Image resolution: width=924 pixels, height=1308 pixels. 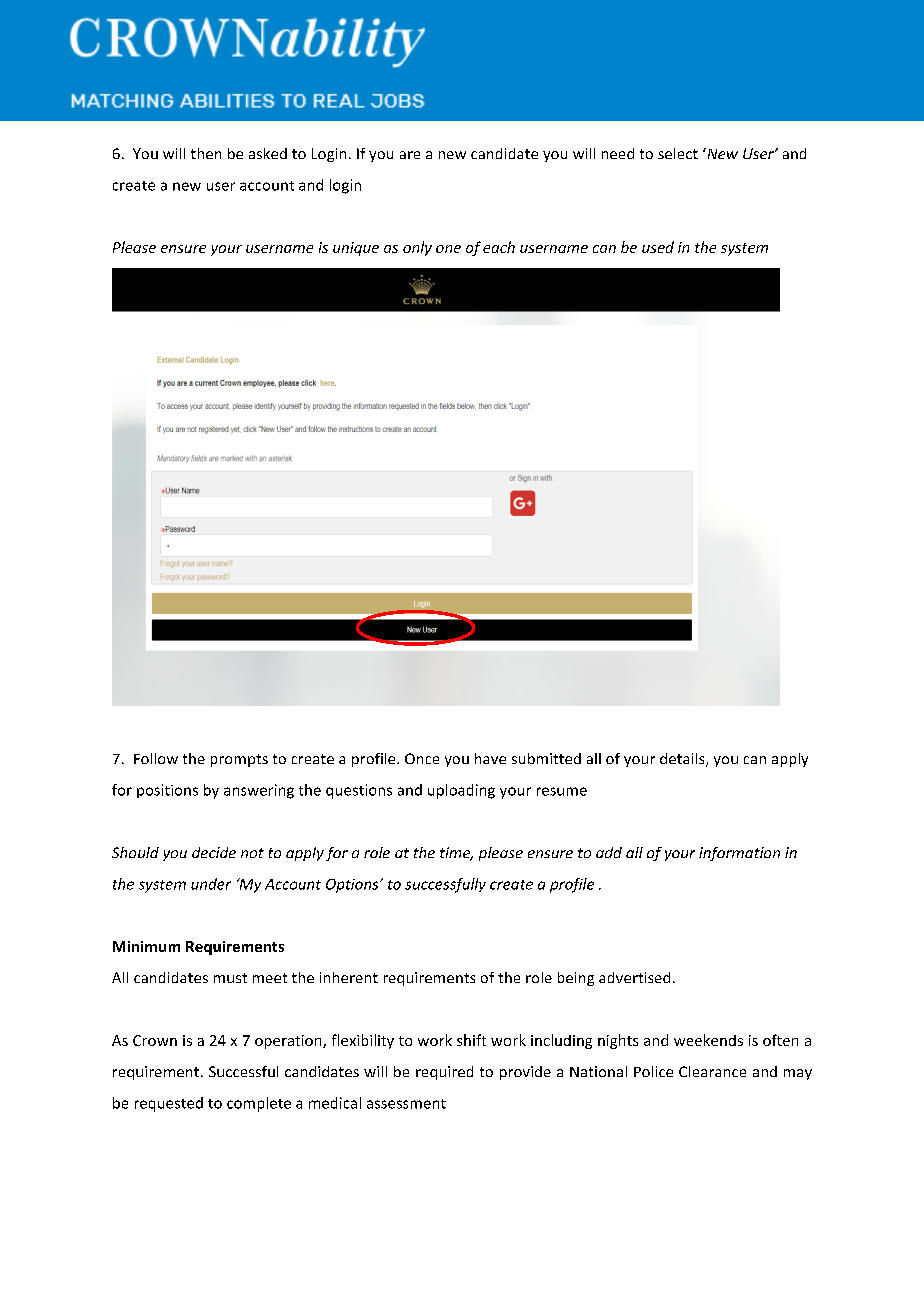 What do you see at coordinates (410, 155) in the image?
I see `are` at bounding box center [410, 155].
